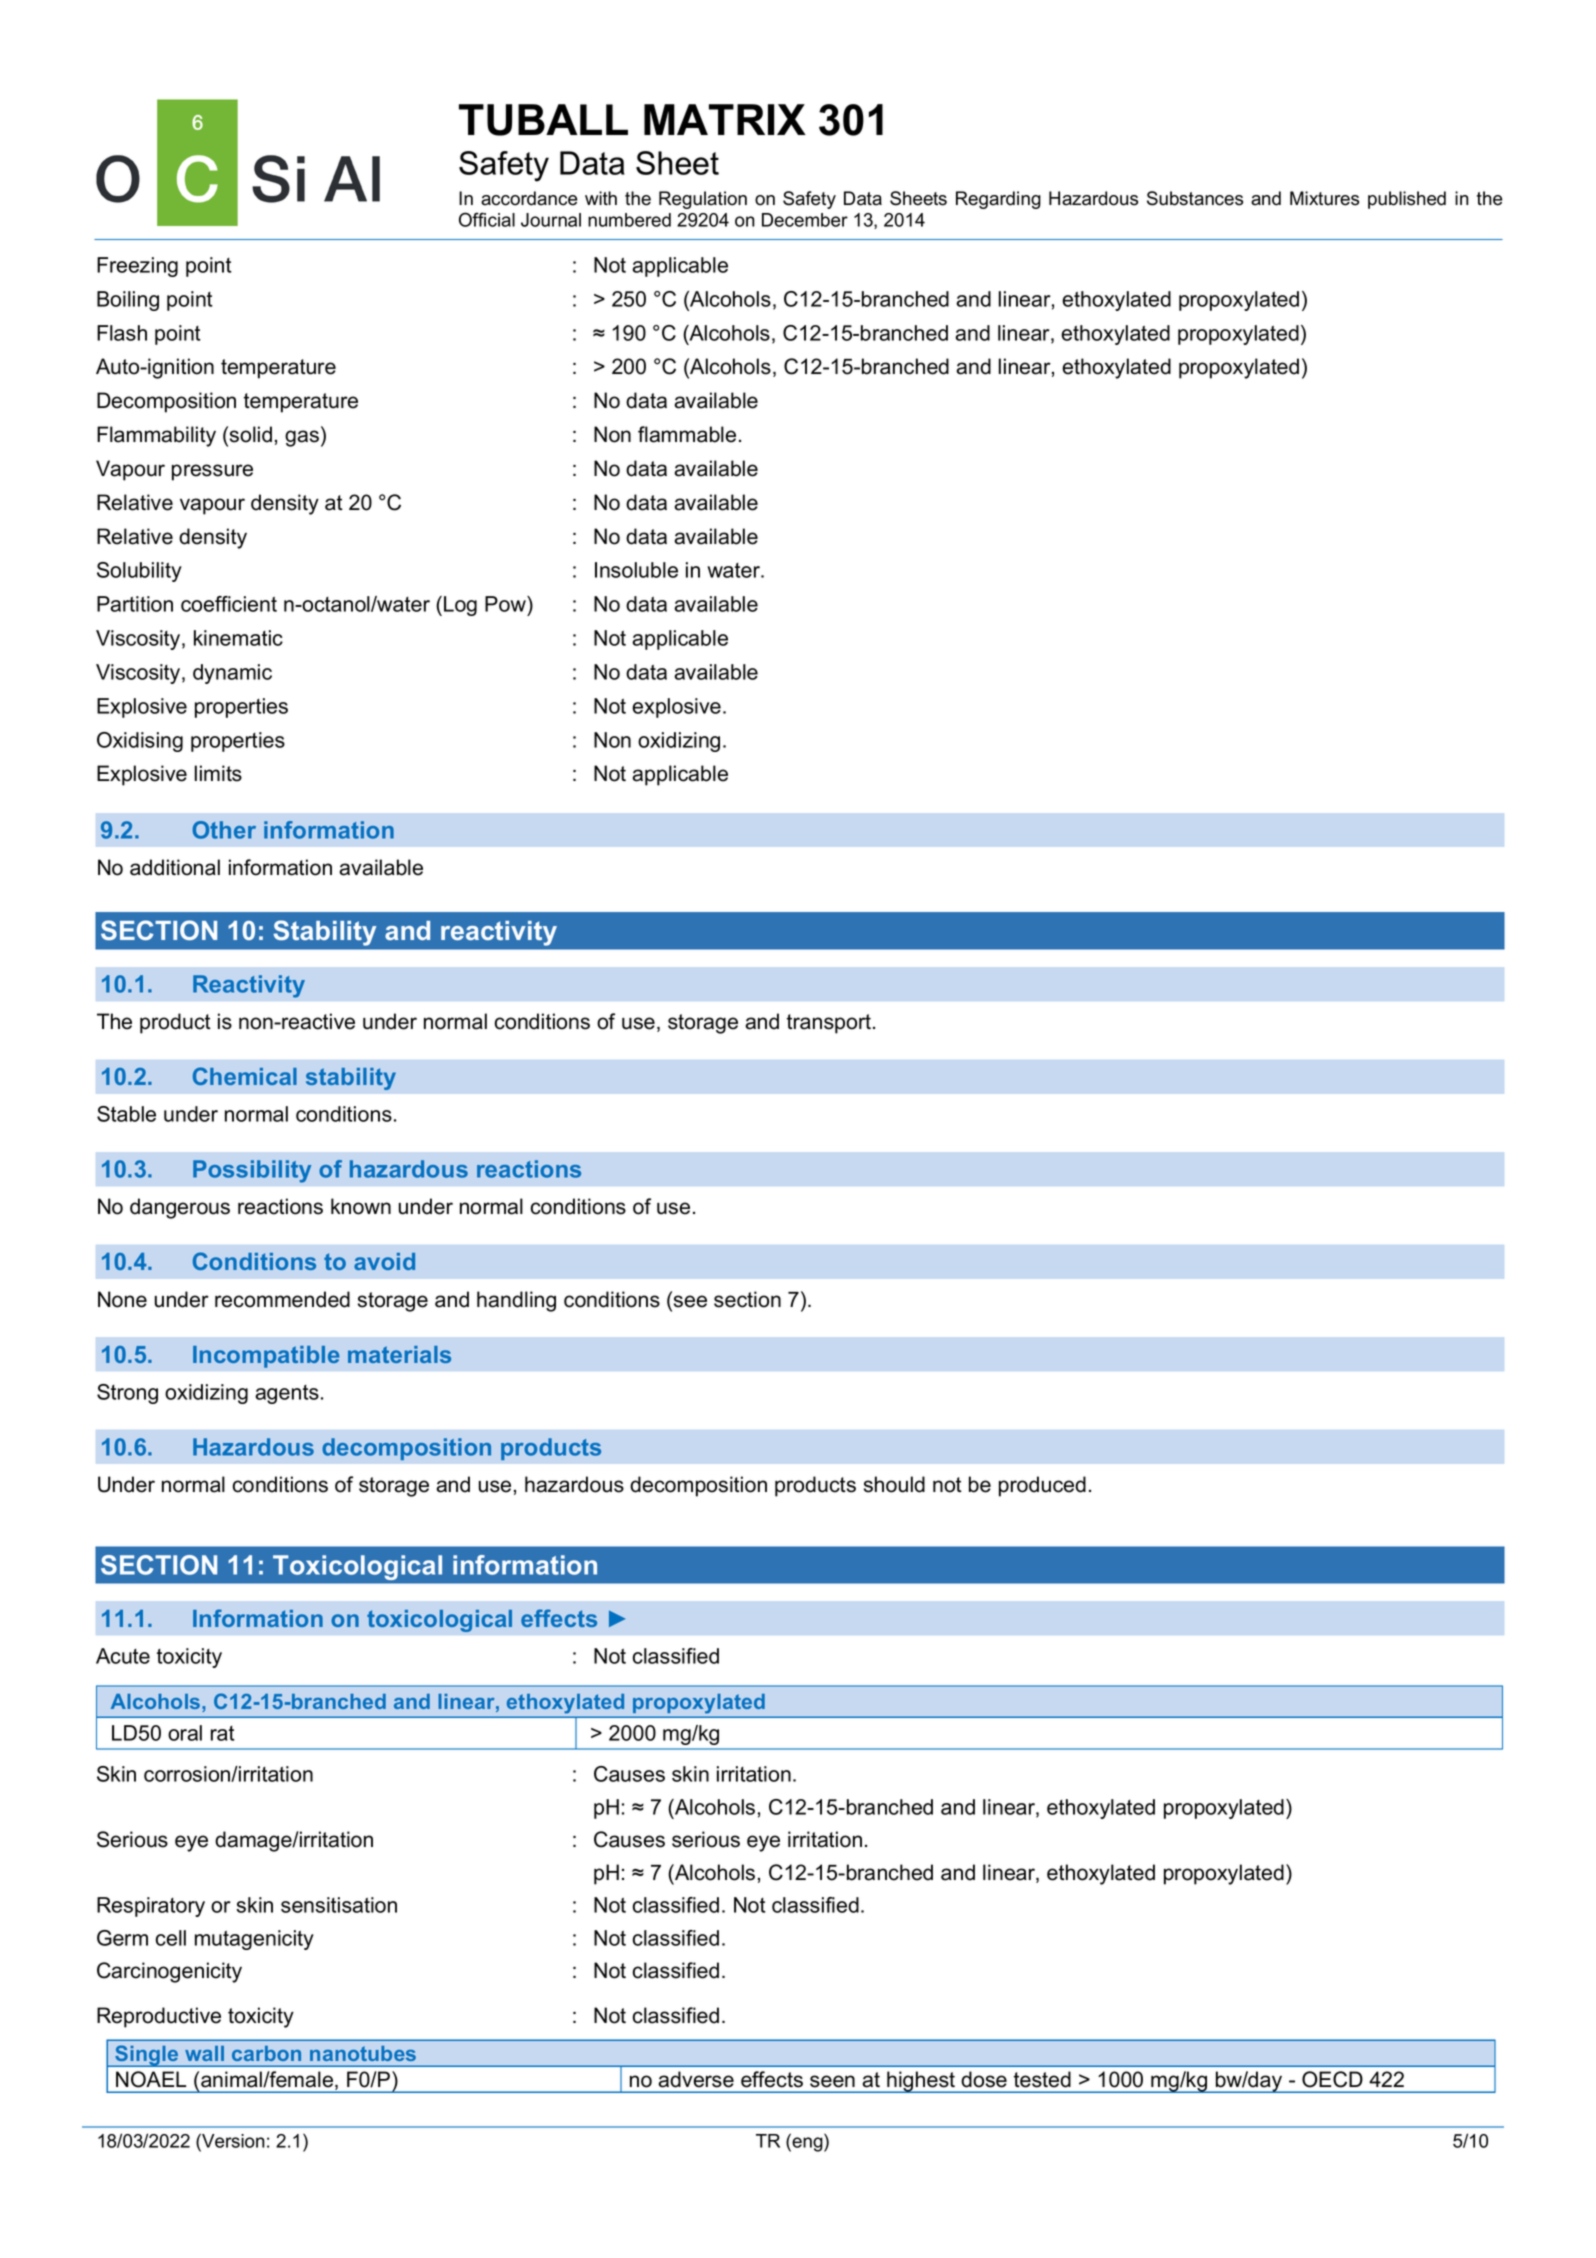  I want to click on produced, so click(1042, 1486).
